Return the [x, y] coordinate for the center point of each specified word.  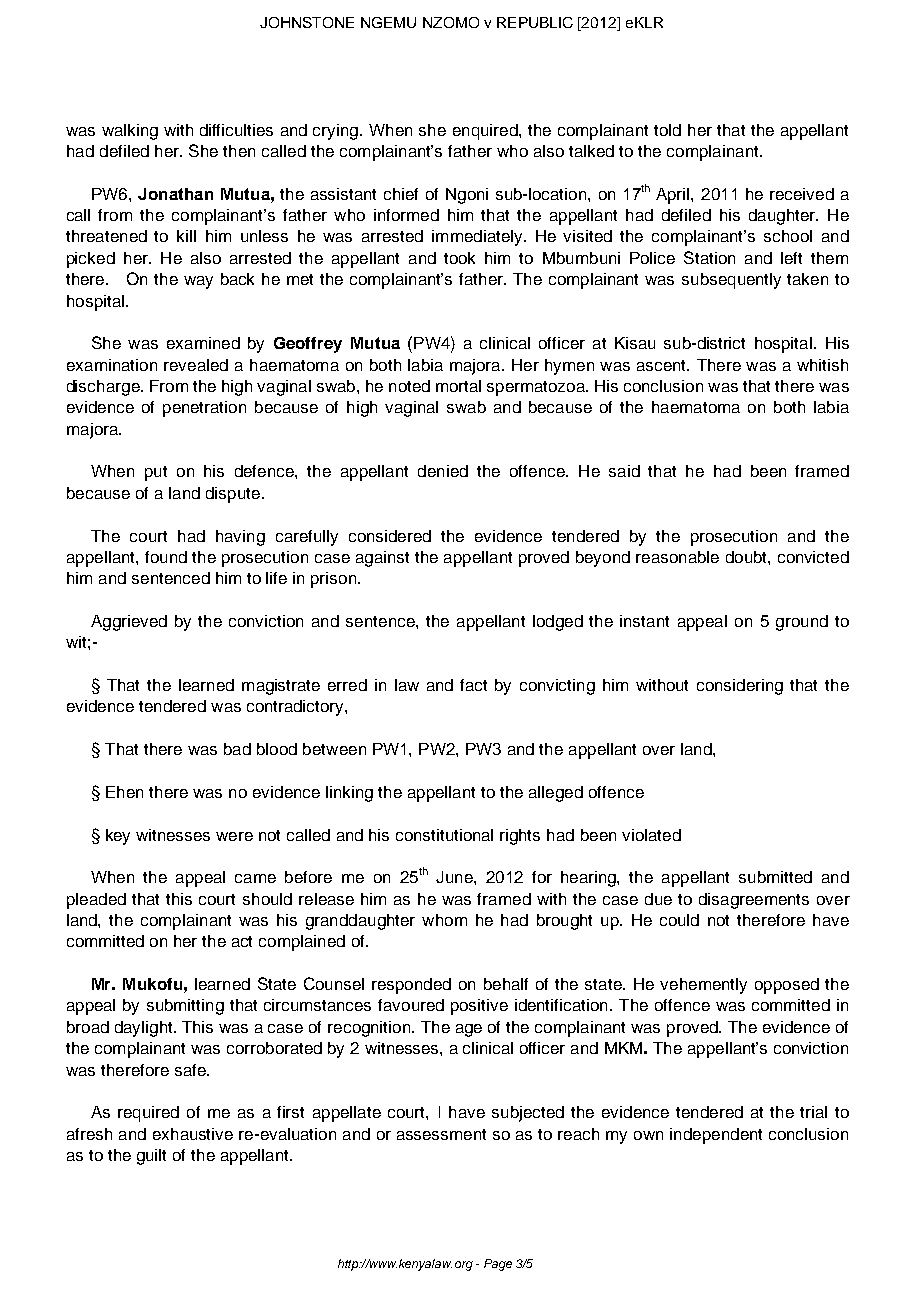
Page [498, 1265]
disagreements [754, 901]
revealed [196, 365]
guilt [151, 1157]
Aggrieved [129, 623]
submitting [185, 1007]
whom [444, 920]
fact [473, 685]
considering [740, 687]
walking [130, 132]
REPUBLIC [535, 22]
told [667, 130]
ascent [663, 365]
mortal [458, 386]
